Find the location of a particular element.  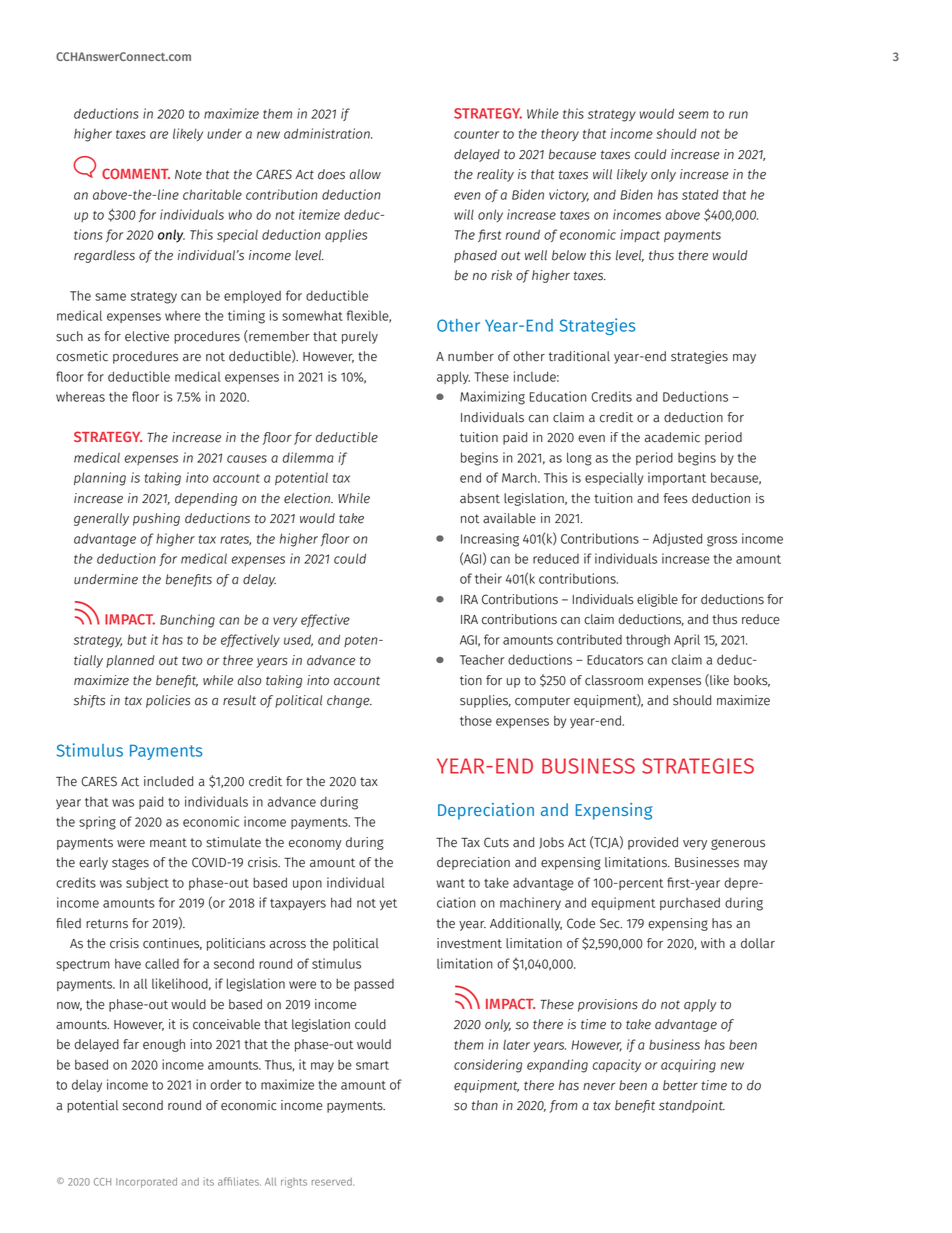

allow is located at coordinates (365, 174).
